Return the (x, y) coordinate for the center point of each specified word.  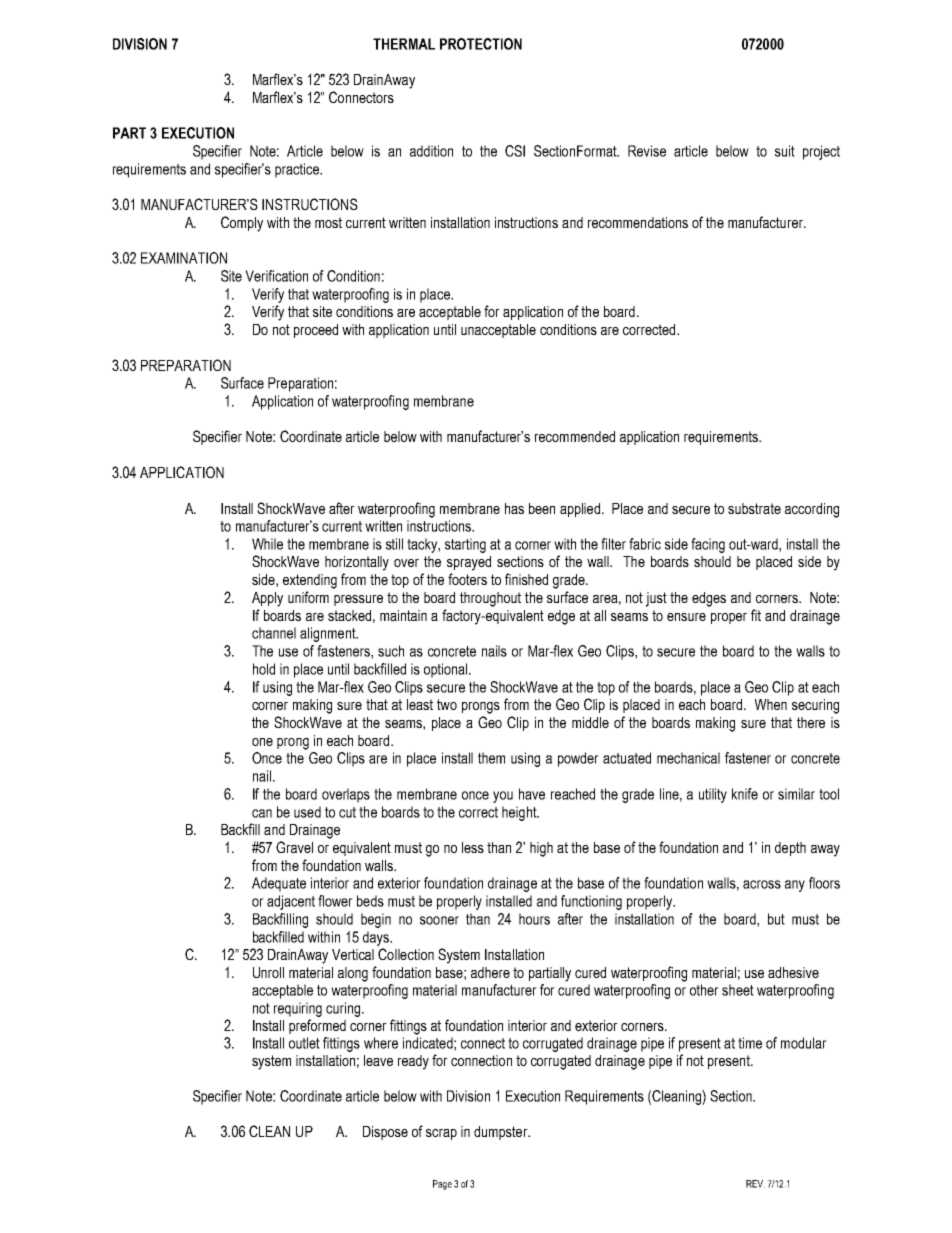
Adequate (279, 884)
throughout (490, 599)
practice (298, 170)
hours (534, 919)
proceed (316, 331)
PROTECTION (481, 44)
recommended (575, 436)
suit (785, 151)
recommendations (638, 222)
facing (708, 545)
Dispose (385, 1133)
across (762, 884)
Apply (267, 599)
